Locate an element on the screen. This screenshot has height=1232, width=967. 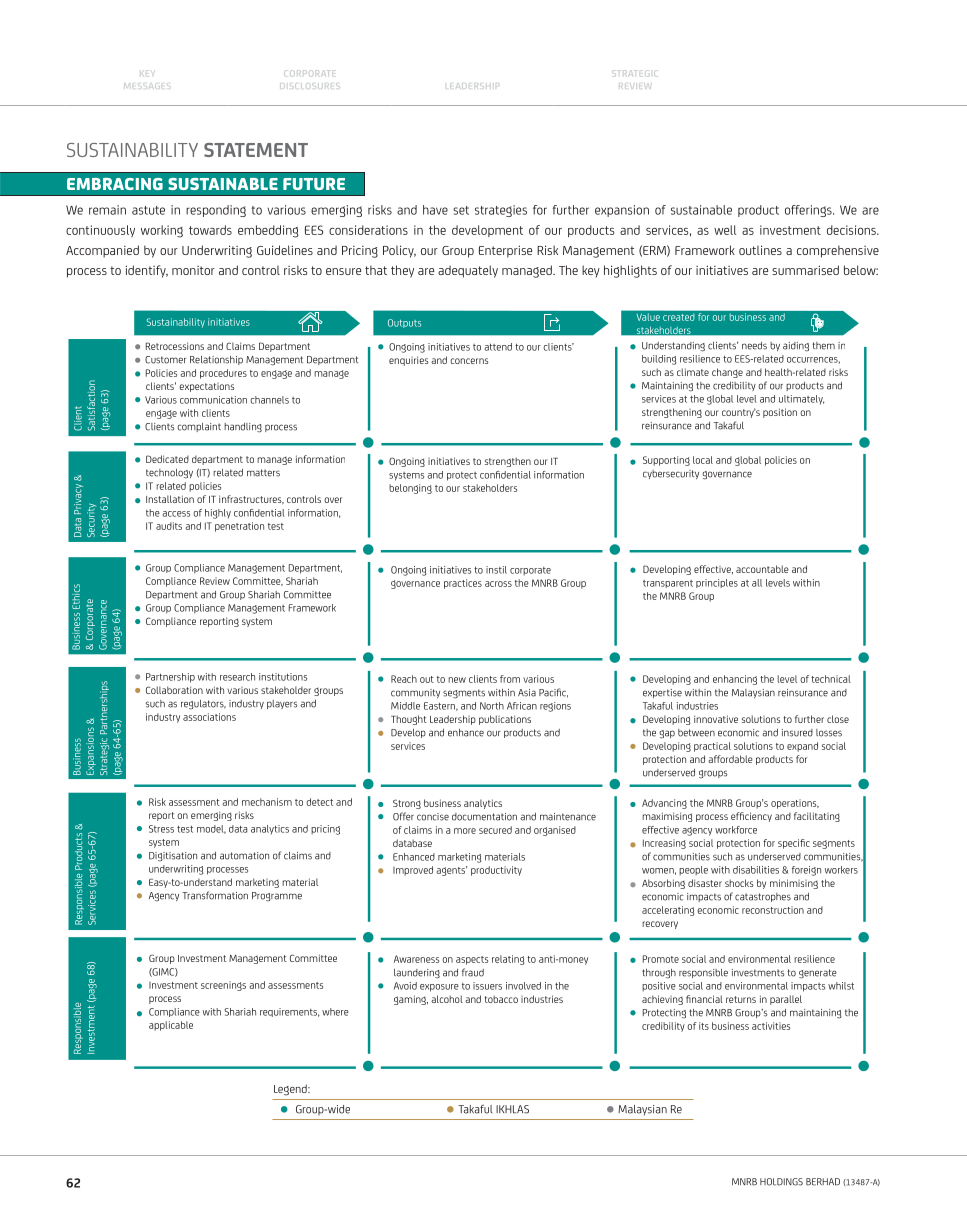
concerns is located at coordinates (469, 361).
